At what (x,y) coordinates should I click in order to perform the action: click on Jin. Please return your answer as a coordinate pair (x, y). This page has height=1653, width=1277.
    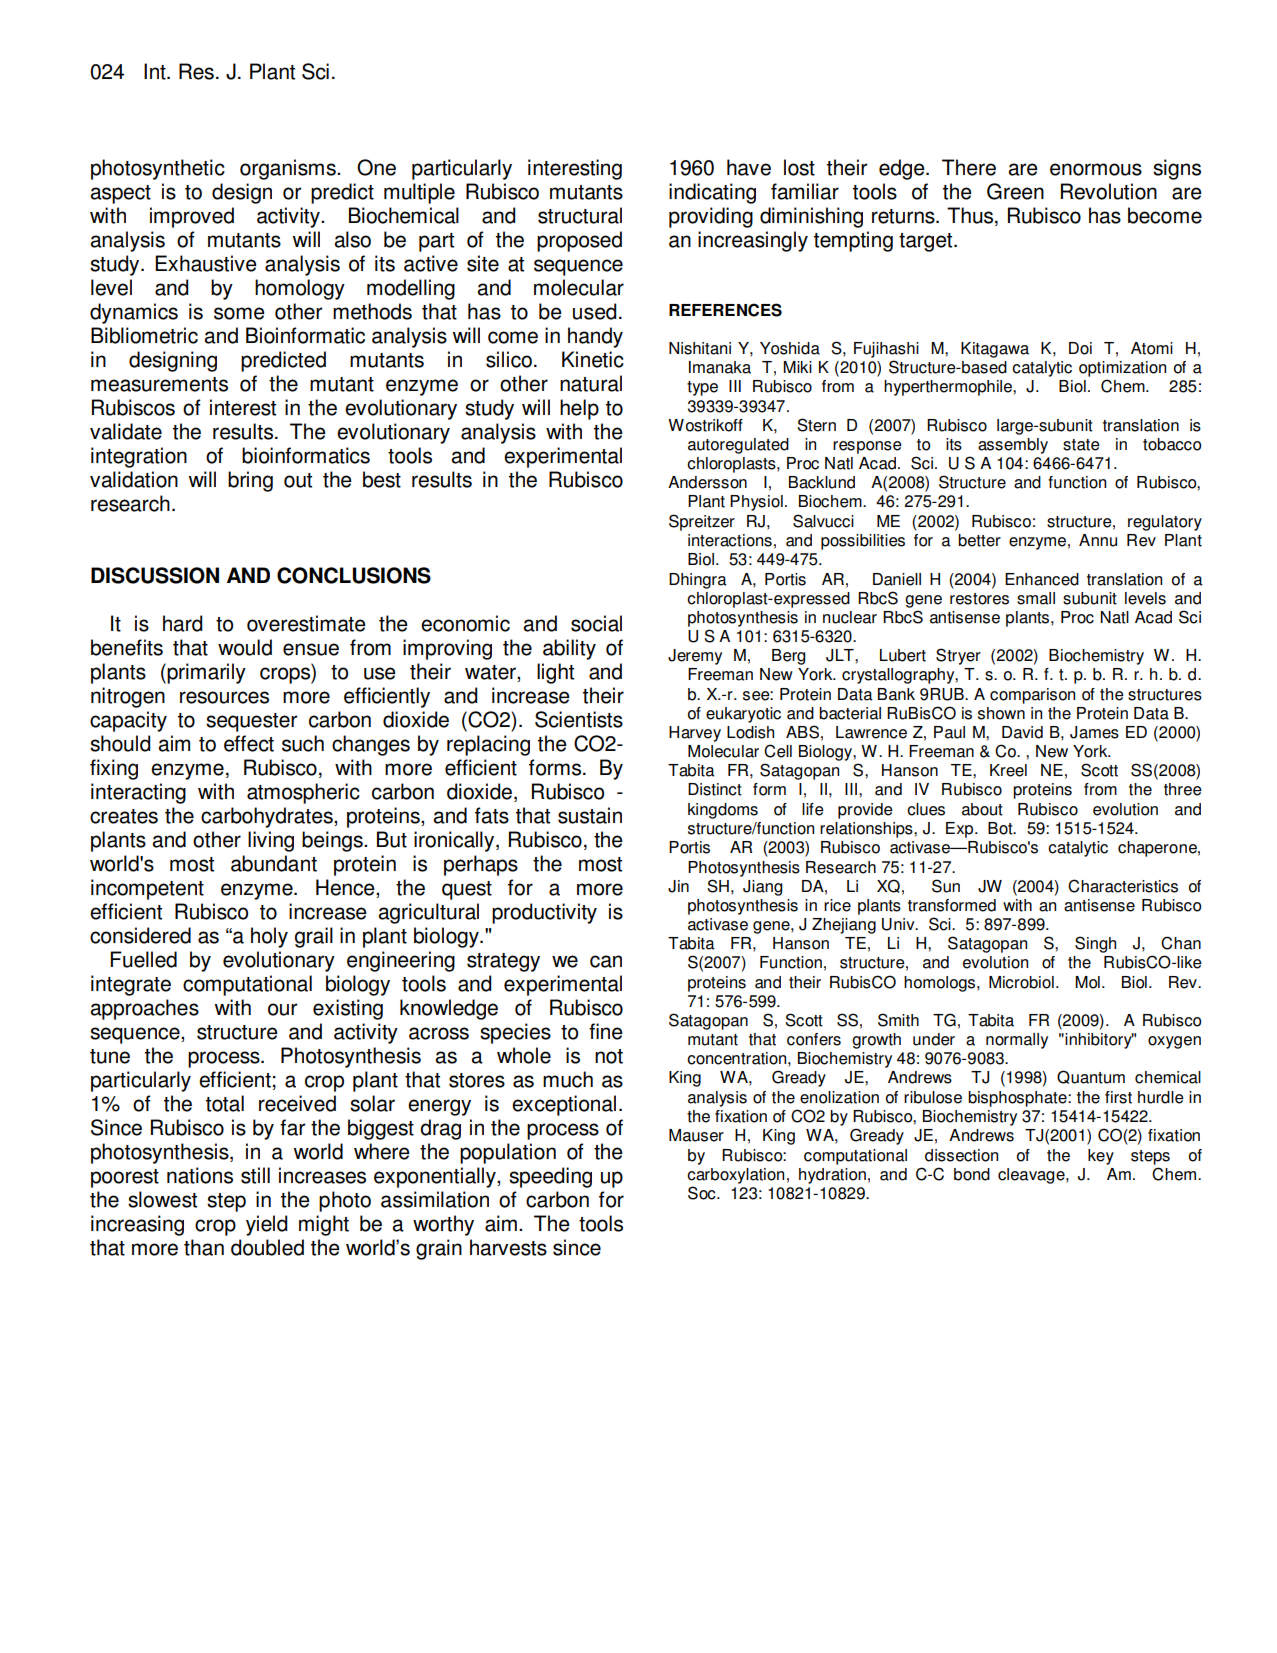
    Looking at the image, I should click on (678, 886).
